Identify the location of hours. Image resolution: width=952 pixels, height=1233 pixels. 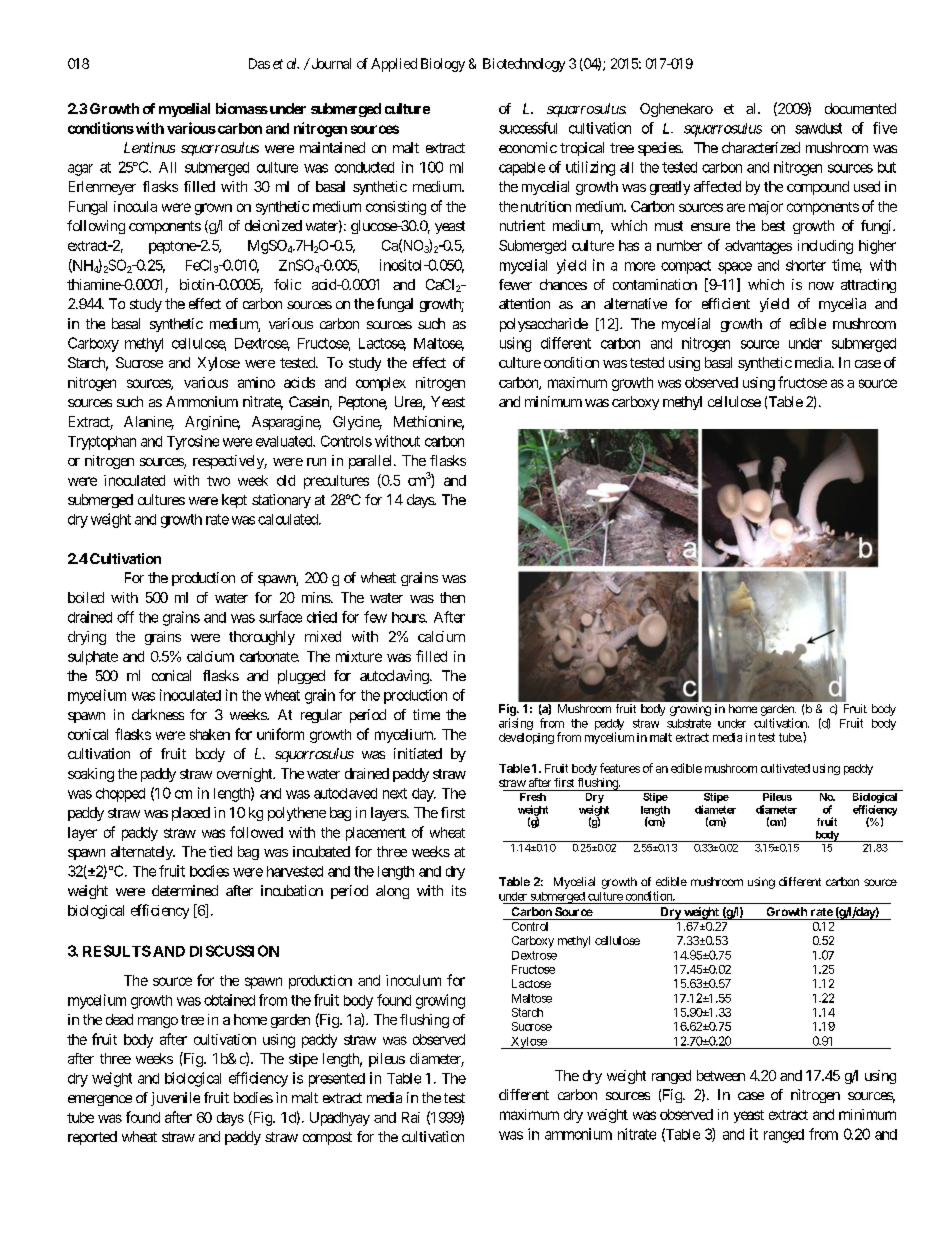
(409, 617).
